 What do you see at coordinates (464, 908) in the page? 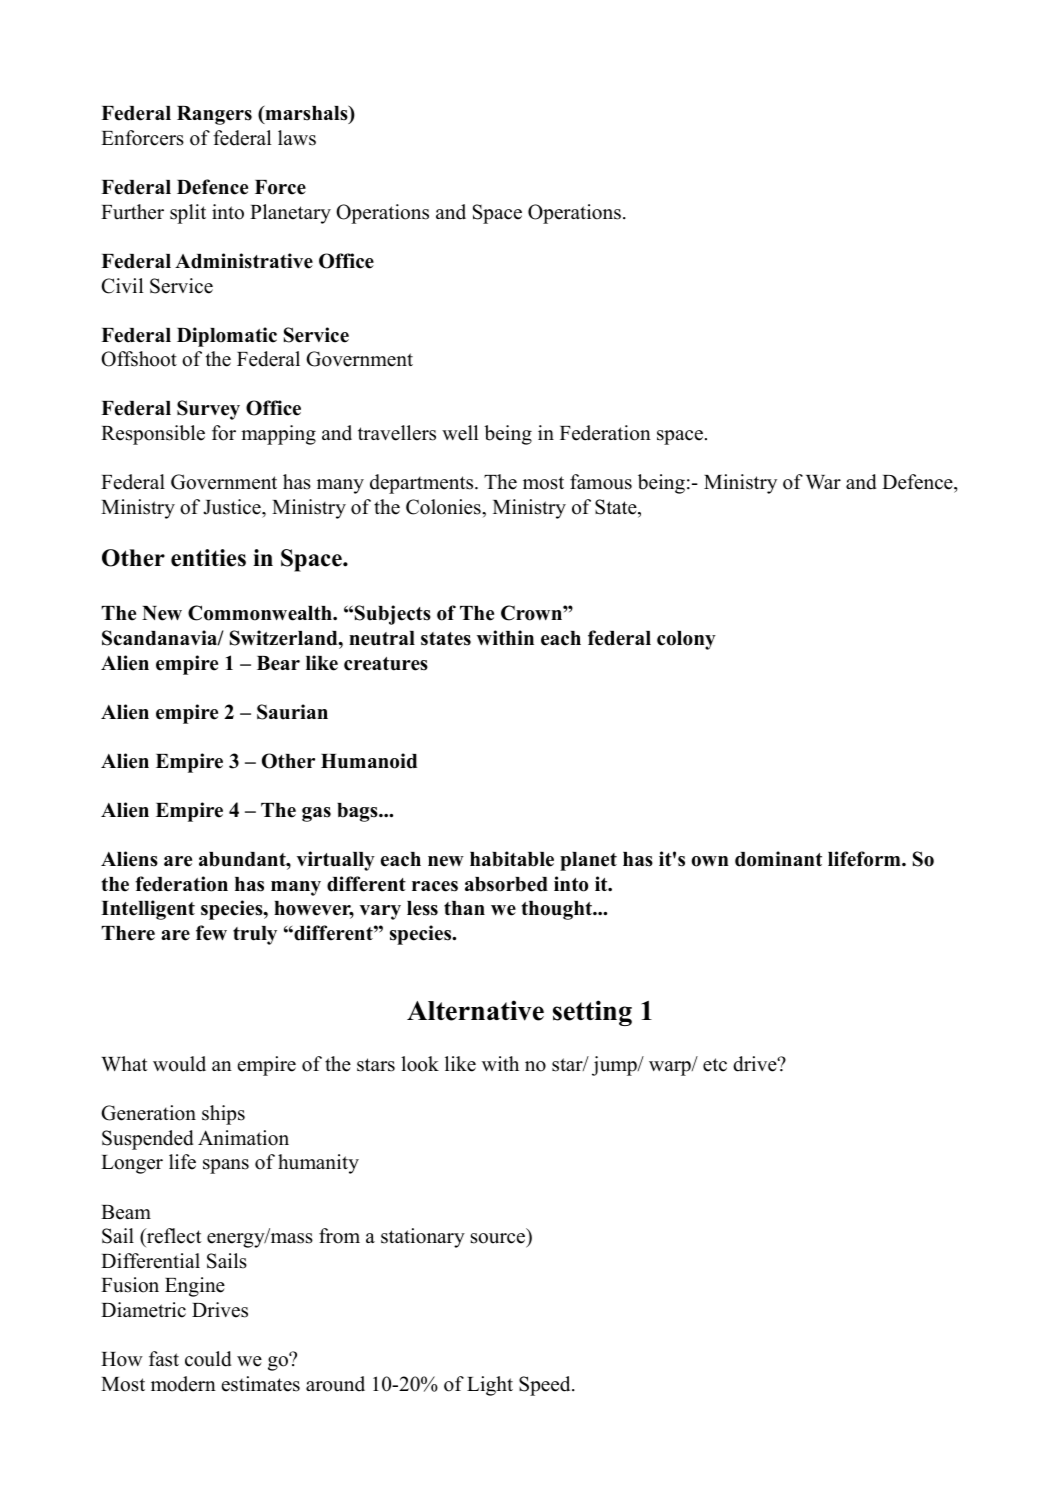
I see `than` at bounding box center [464, 908].
